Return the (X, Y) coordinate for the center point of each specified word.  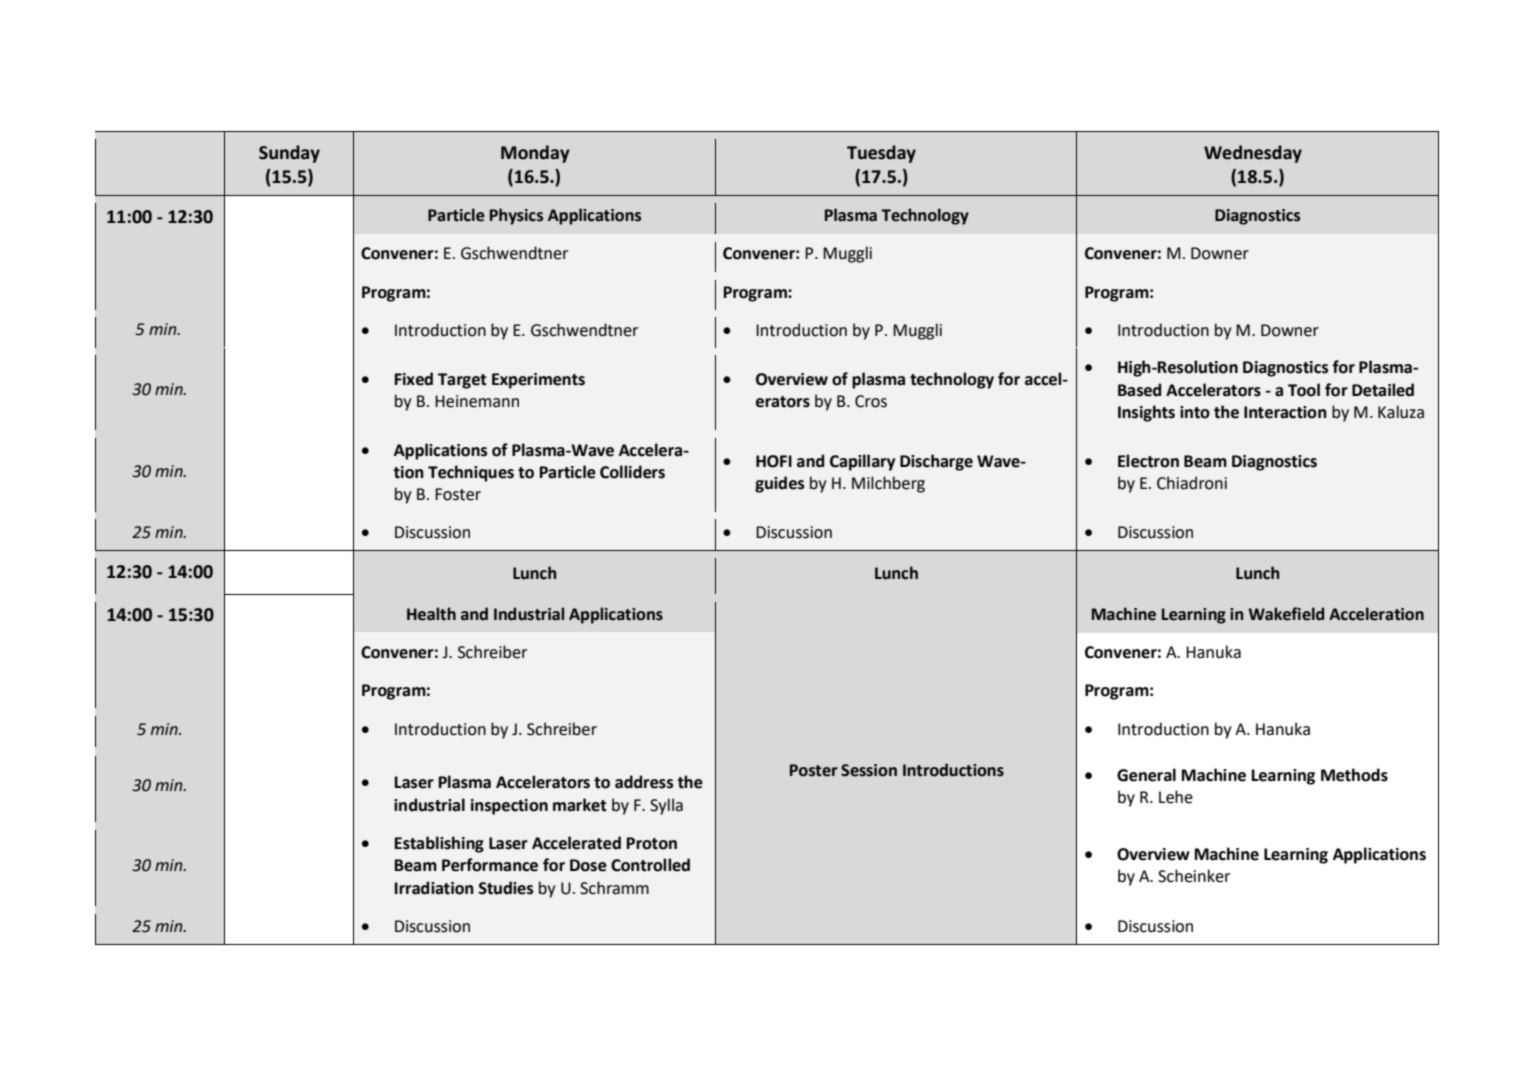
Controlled (650, 865)
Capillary (862, 462)
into (1195, 412)
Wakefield (1286, 614)
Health (431, 614)
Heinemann (477, 401)
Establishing (439, 844)
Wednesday (1253, 154)
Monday (535, 154)
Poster (814, 770)
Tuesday (881, 154)
